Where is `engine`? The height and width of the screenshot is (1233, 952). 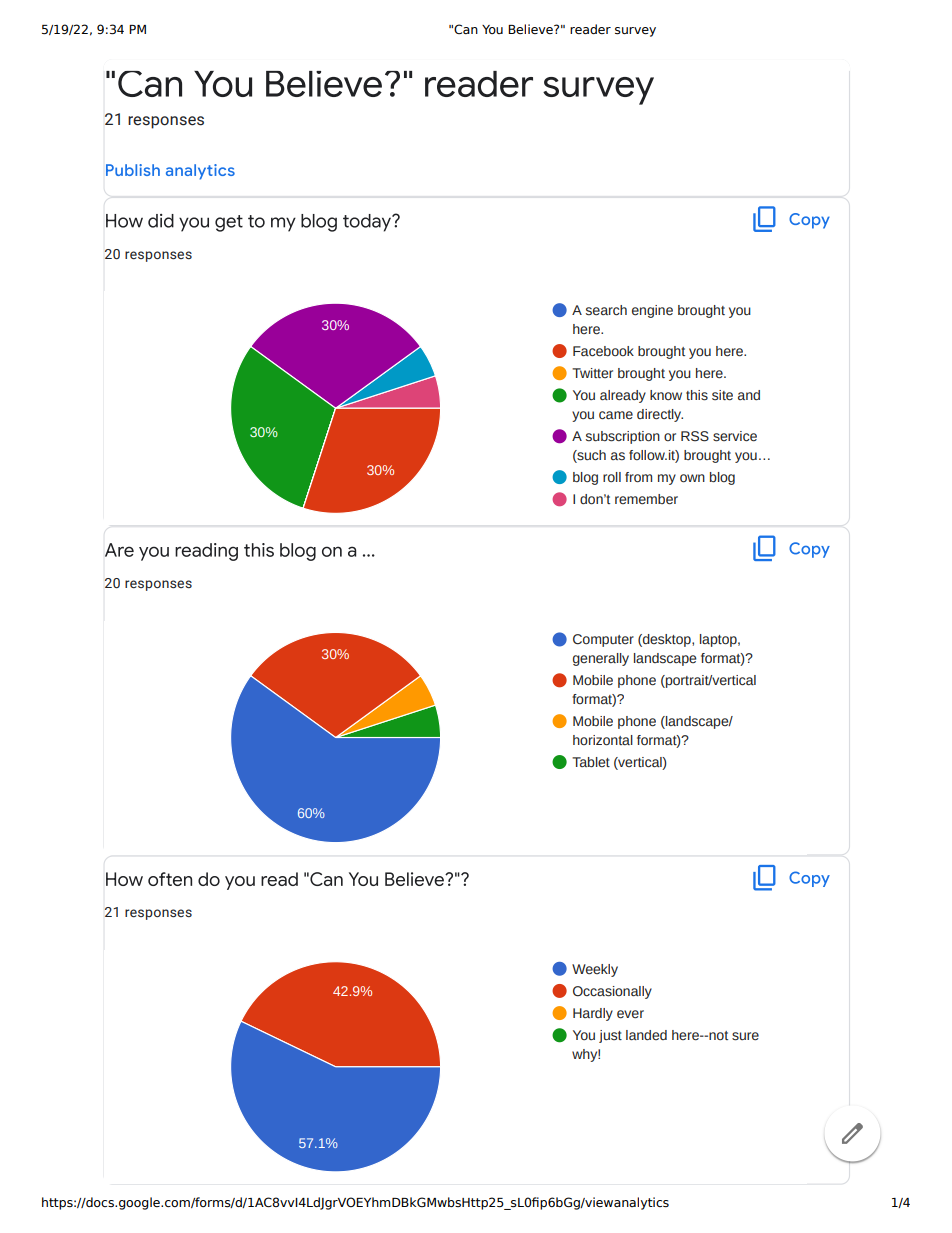 engine is located at coordinates (652, 311).
